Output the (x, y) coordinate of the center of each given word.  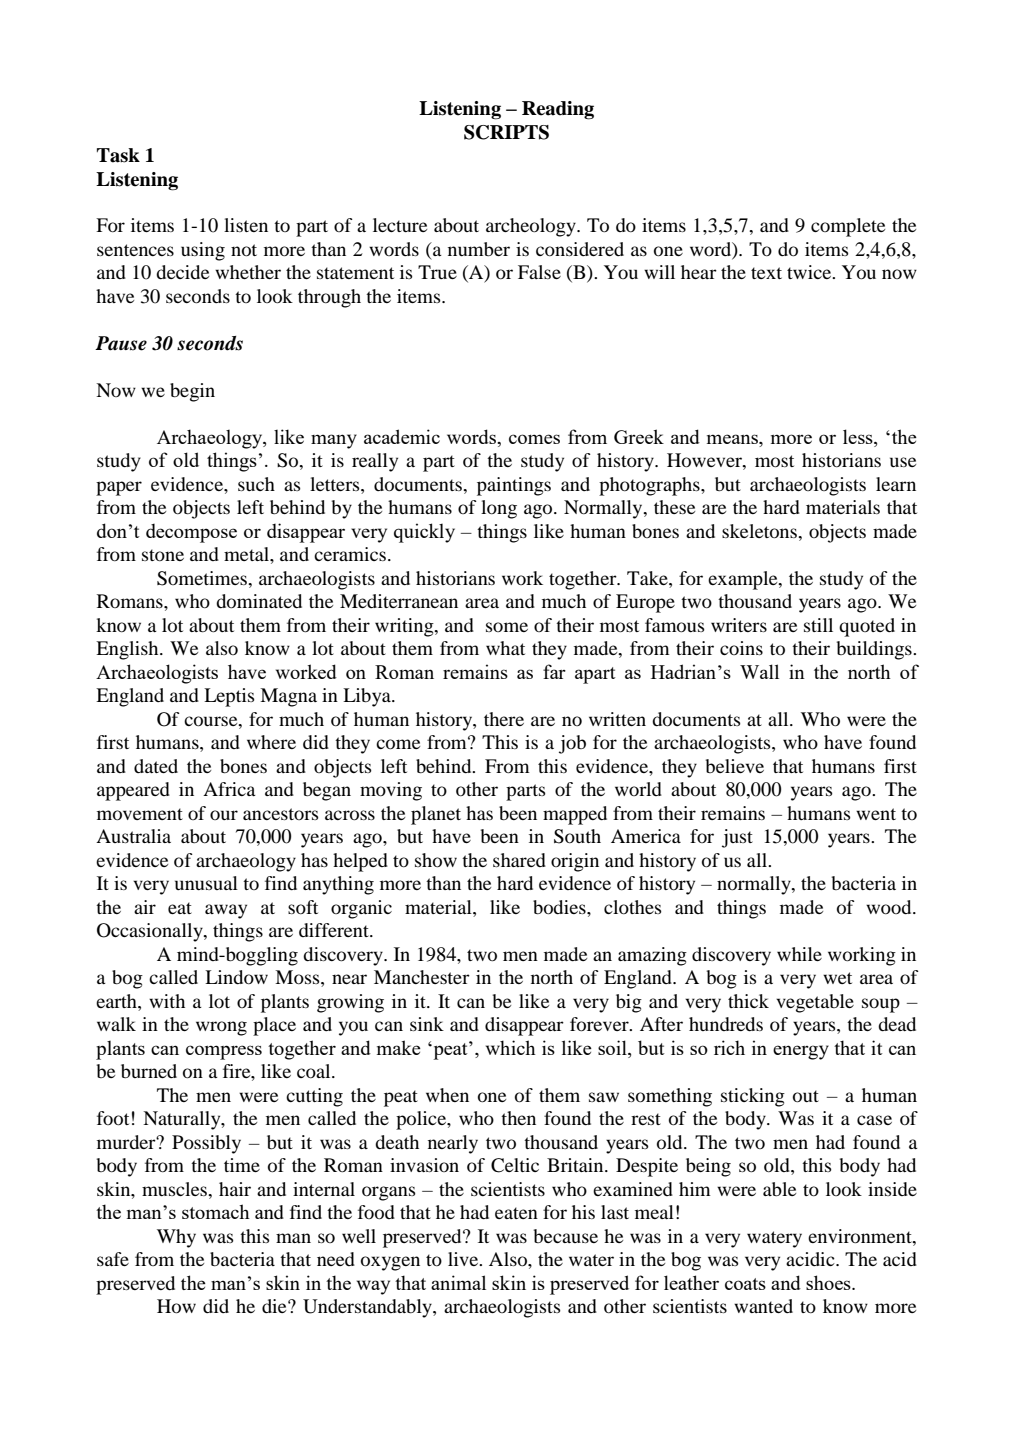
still (818, 625)
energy (801, 1052)
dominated (259, 601)
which (511, 1047)
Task (118, 155)
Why (176, 1238)
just (737, 838)
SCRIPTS (506, 132)
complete (848, 227)
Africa (229, 789)
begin (192, 392)
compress (224, 1052)
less (859, 436)
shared (519, 860)
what (505, 648)
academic (402, 436)
